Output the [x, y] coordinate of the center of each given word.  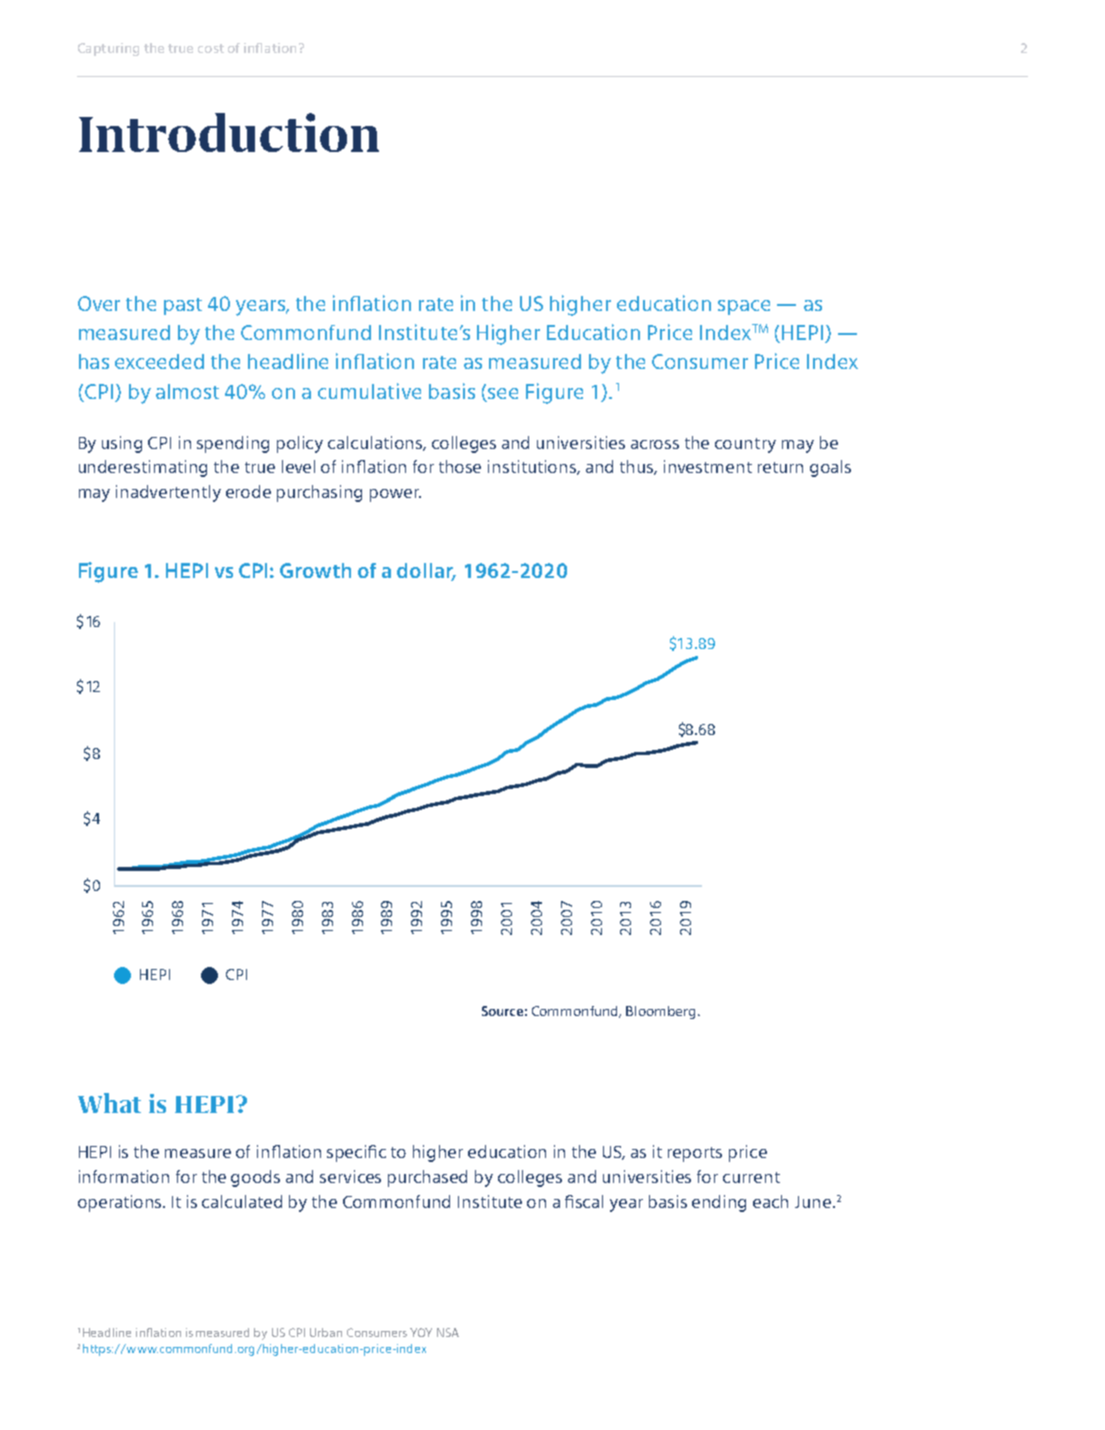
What [109, 1103]
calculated [242, 1201]
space [744, 307]
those [460, 466]
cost [211, 48]
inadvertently [168, 493]
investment [708, 466]
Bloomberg [662, 1012]
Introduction [229, 132]
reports [695, 1154]
